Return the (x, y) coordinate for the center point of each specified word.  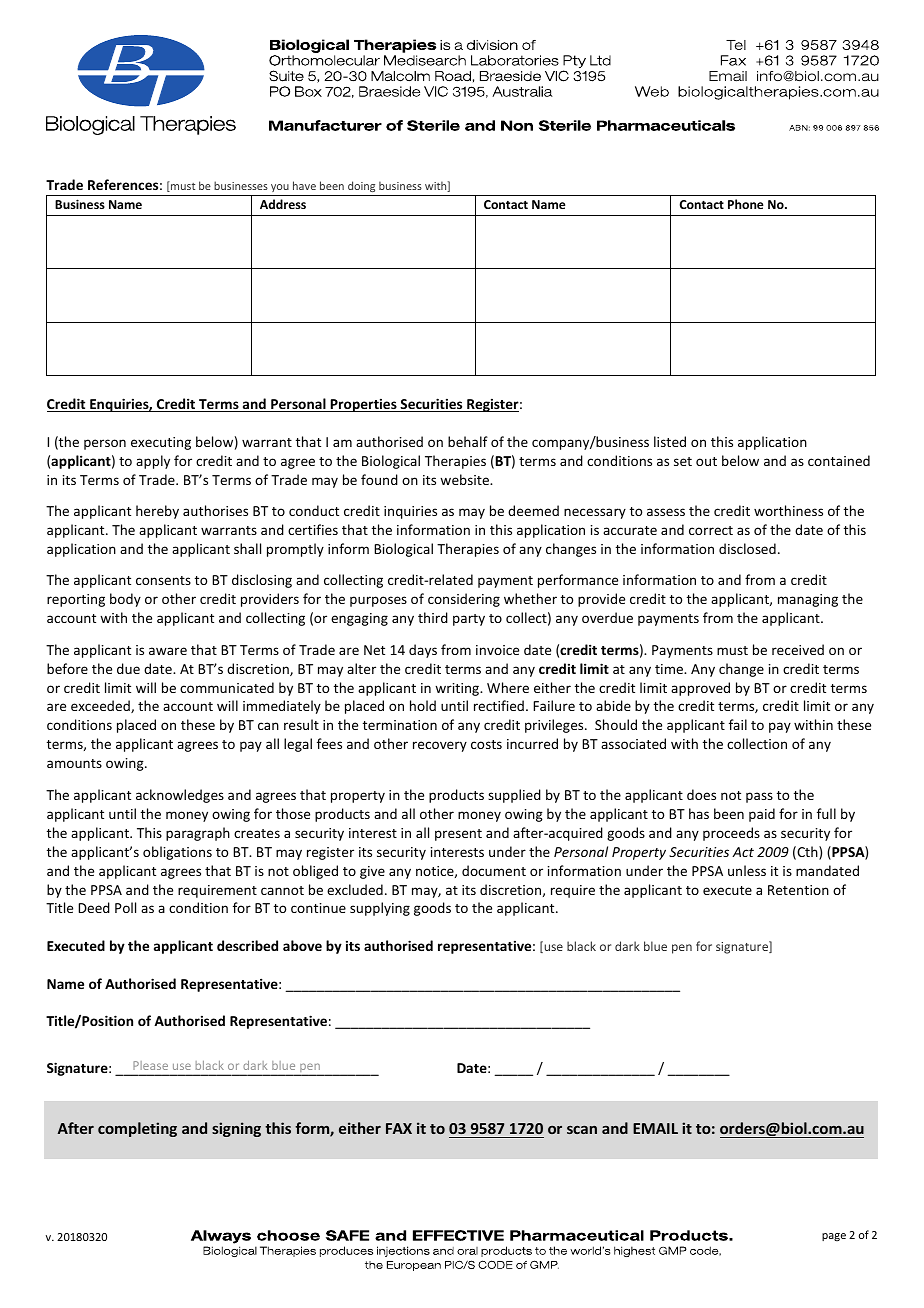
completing (137, 1129)
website (465, 479)
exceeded (101, 706)
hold (423, 705)
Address (283, 204)
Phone (746, 204)
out (706, 461)
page (834, 1237)
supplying (380, 909)
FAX (399, 1128)
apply (153, 462)
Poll (125, 907)
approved (700, 689)
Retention (798, 890)
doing (362, 188)
